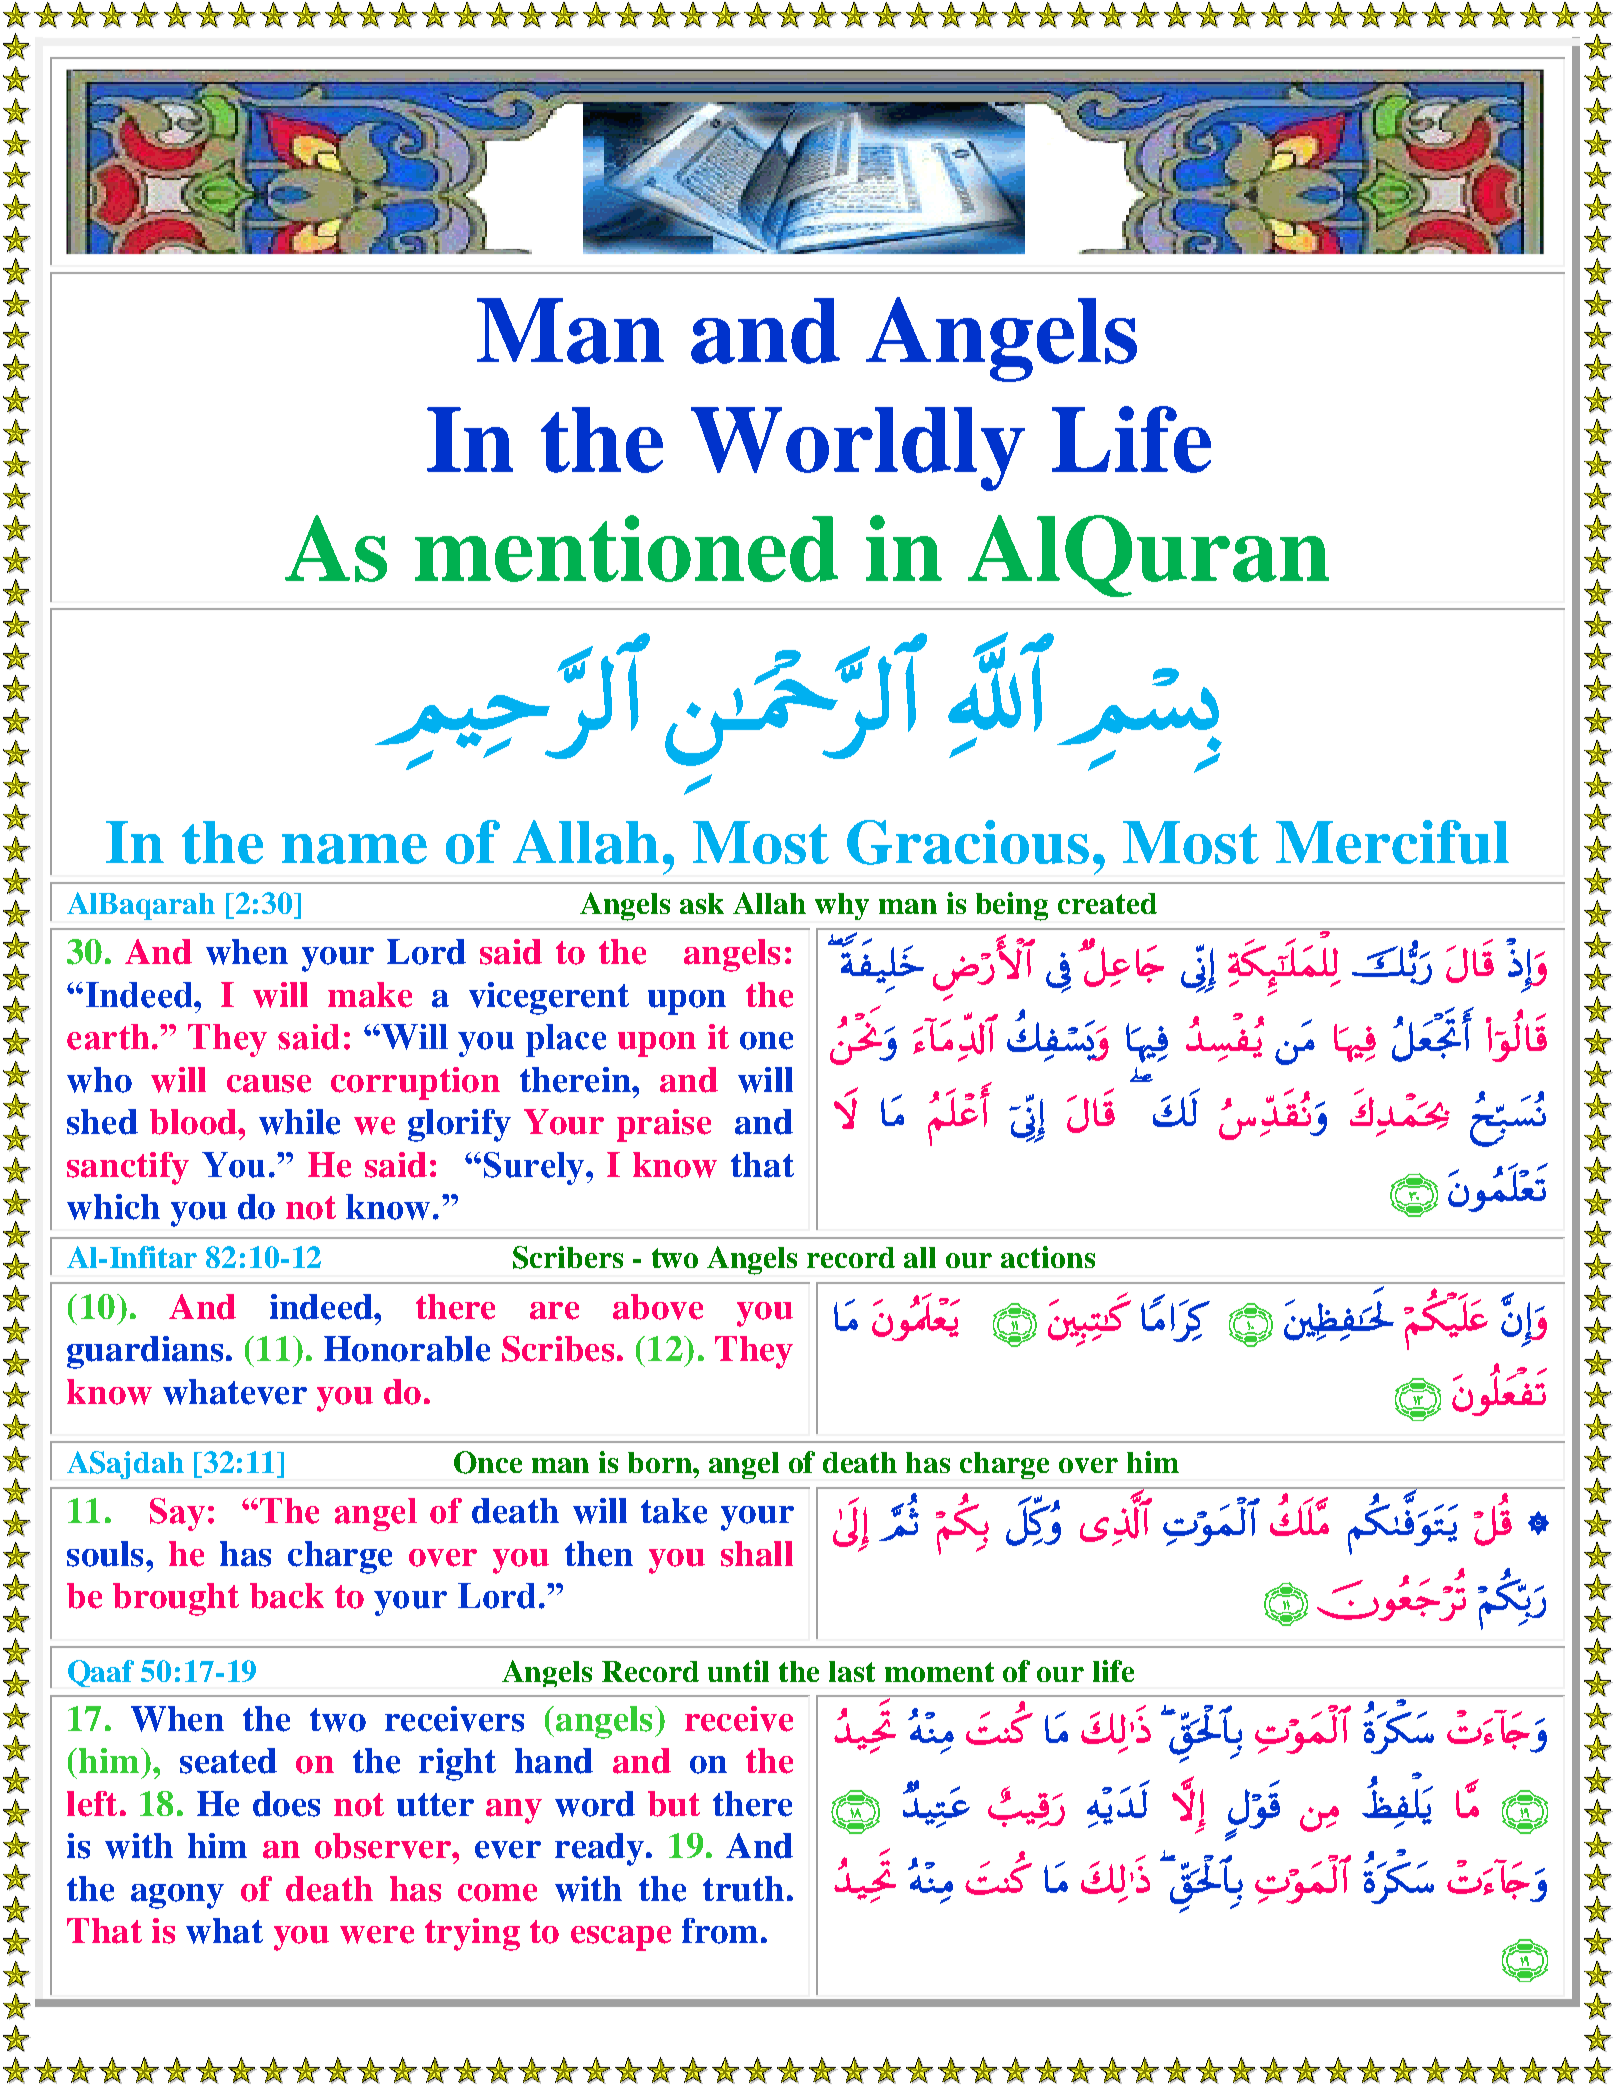  Describe the element at coordinates (1048, 1257) in the screenshot. I see `actions` at that location.
